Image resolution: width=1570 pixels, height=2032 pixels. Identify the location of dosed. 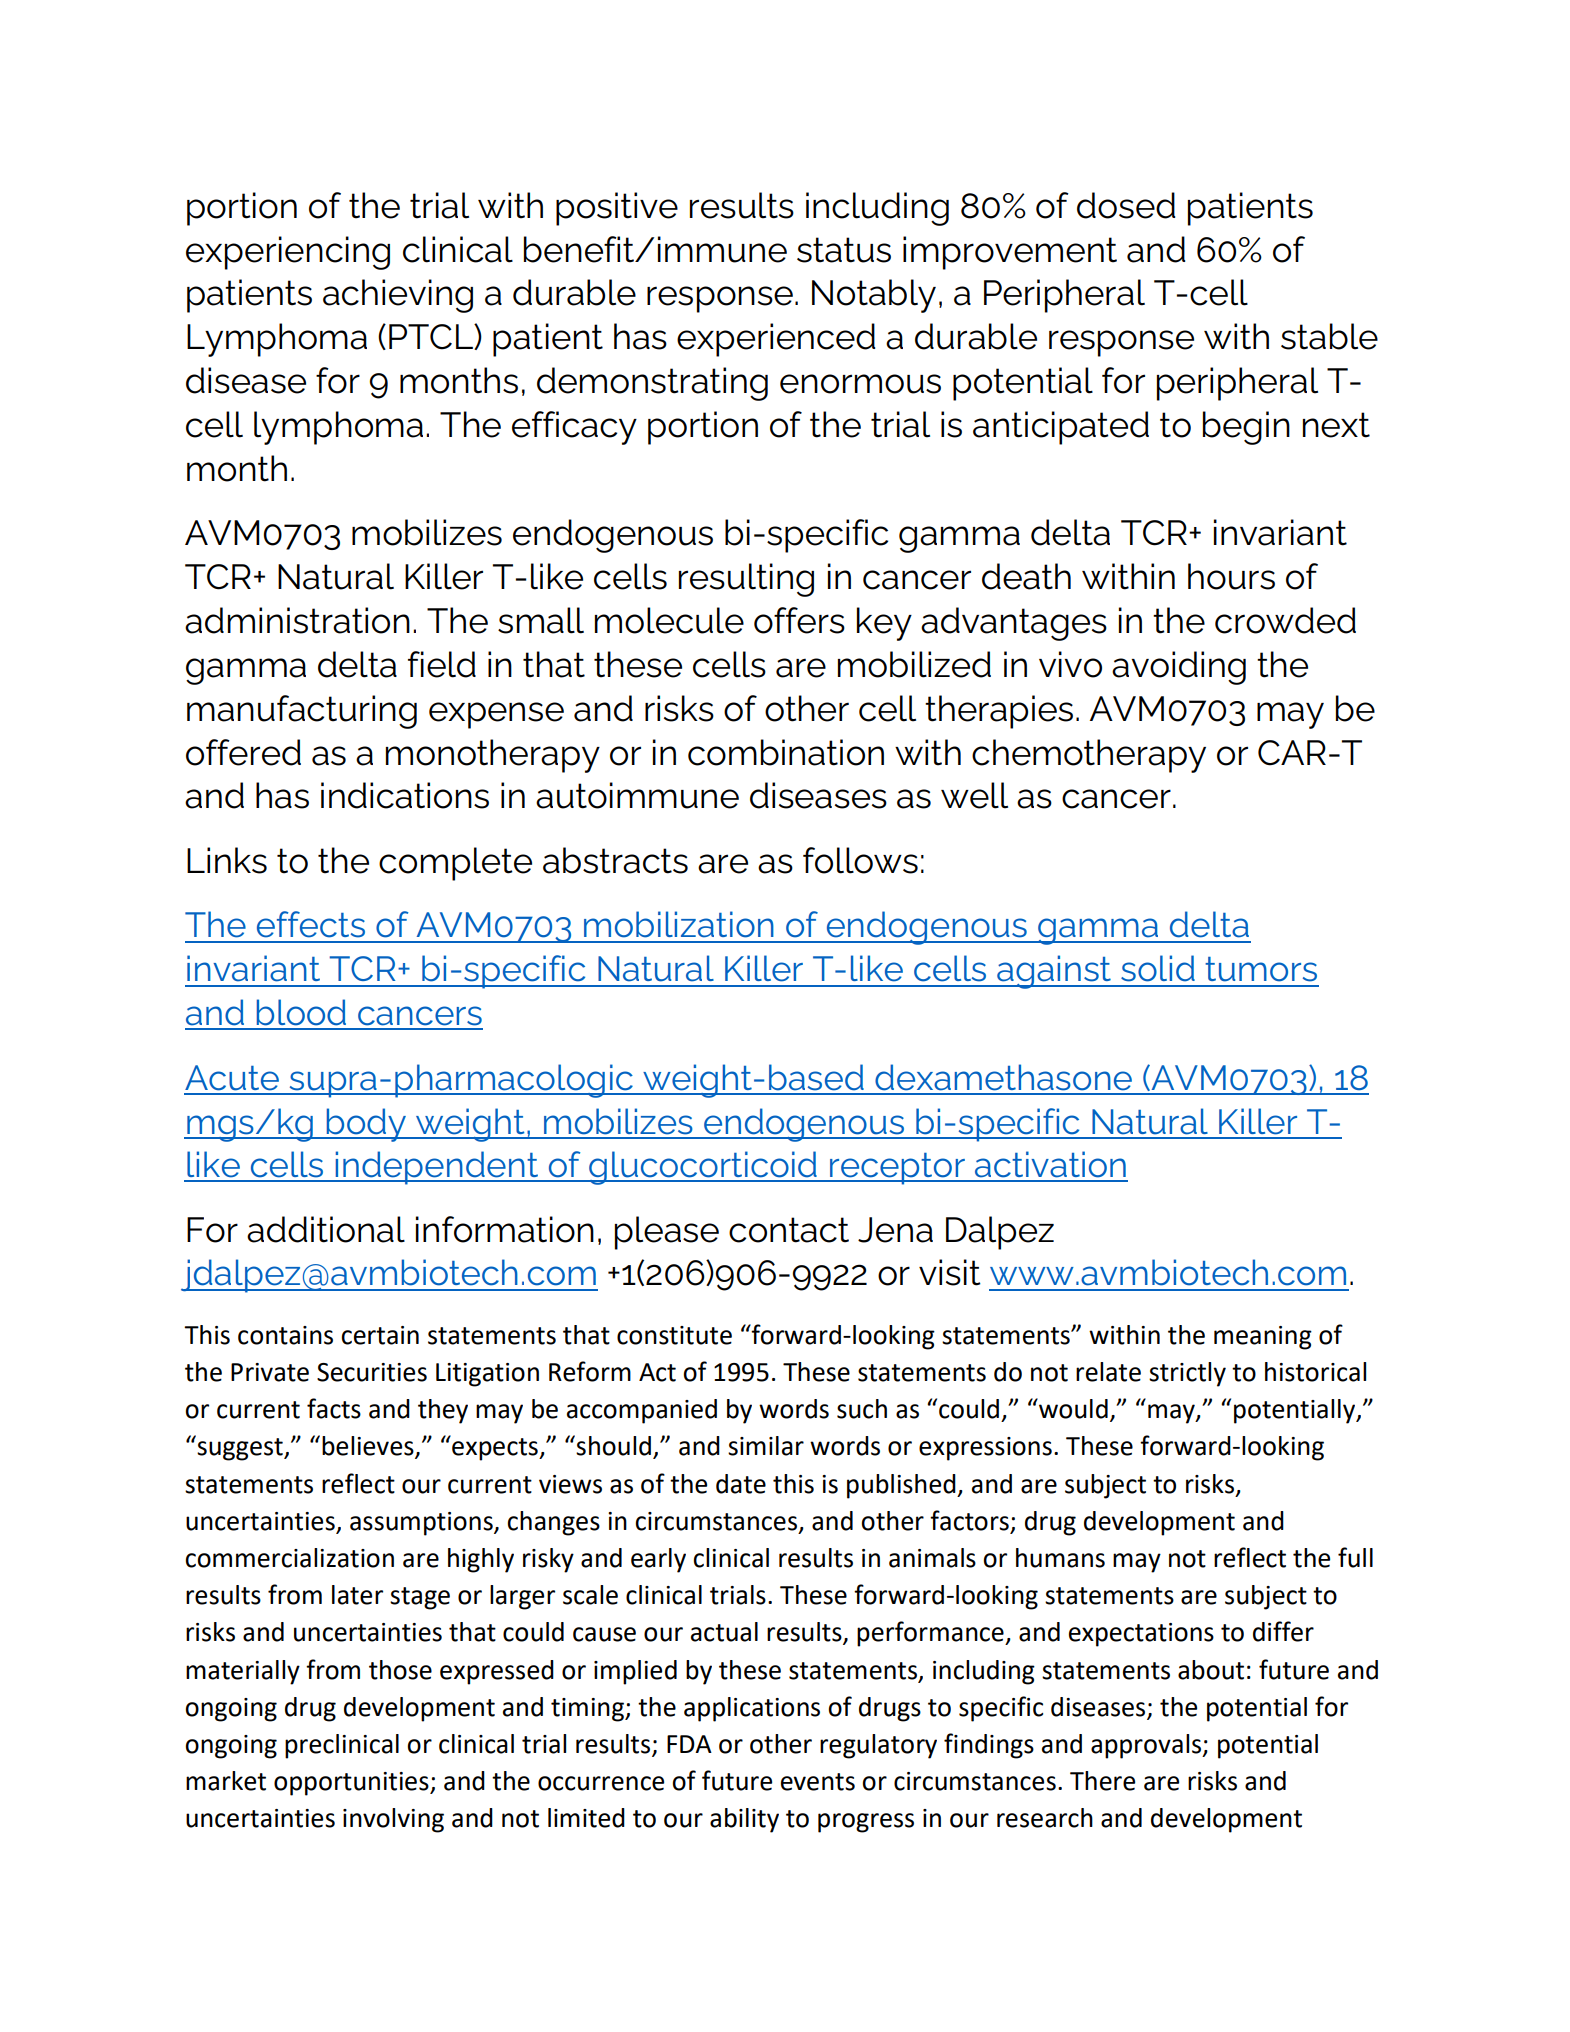
(1126, 205).
